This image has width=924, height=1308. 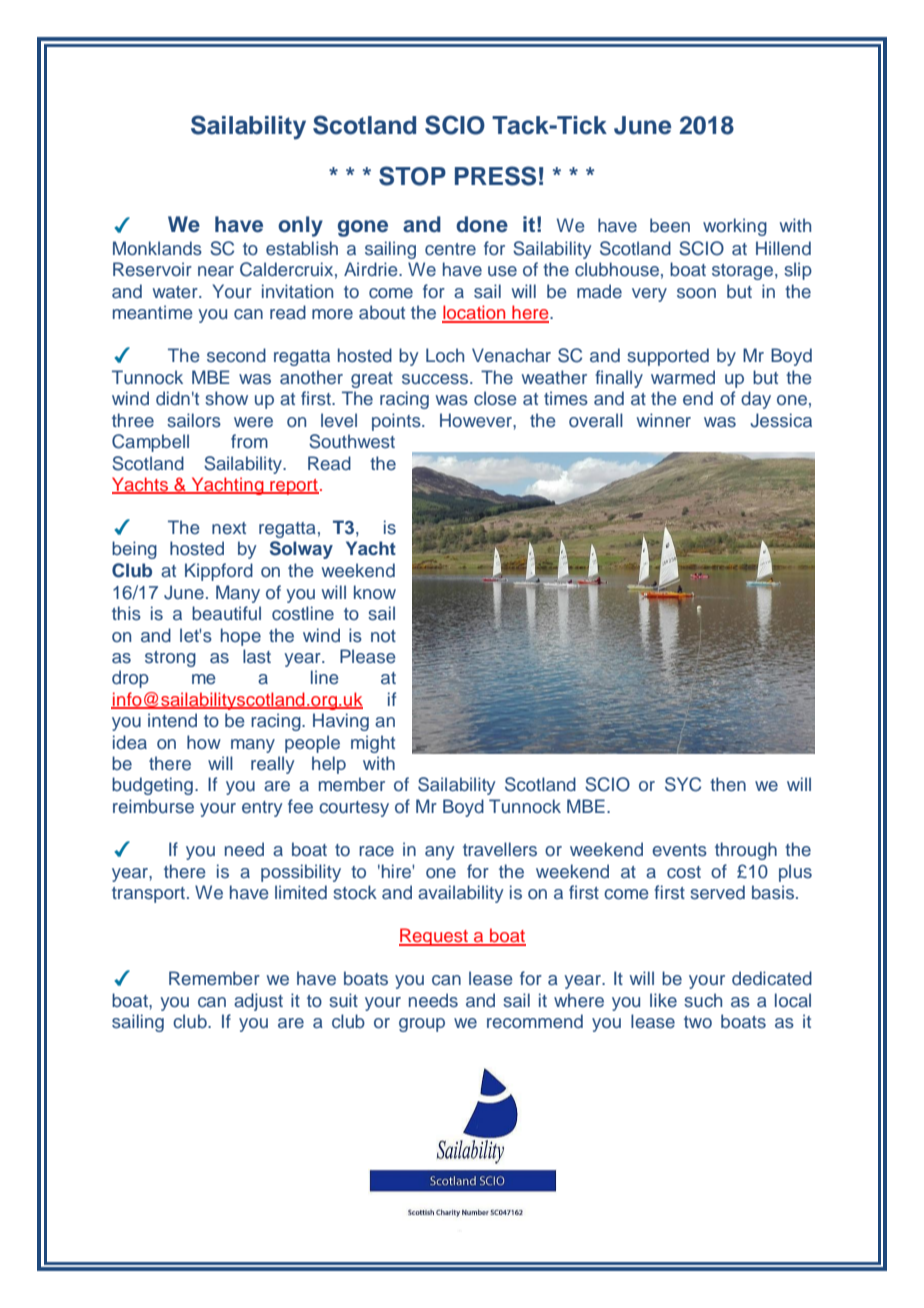 I want to click on done, so click(x=482, y=224).
